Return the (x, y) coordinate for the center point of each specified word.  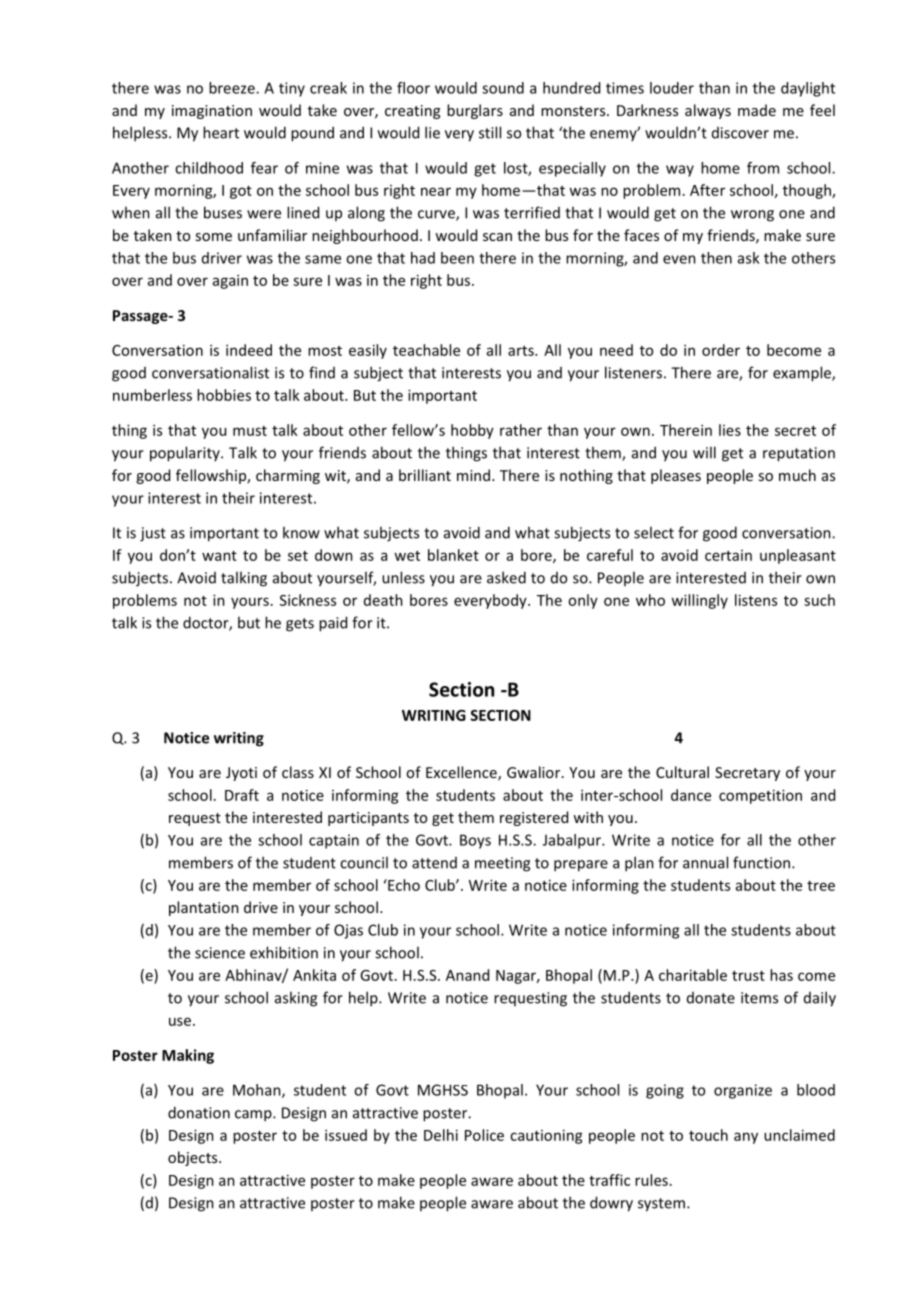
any (746, 1138)
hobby (472, 431)
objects (194, 1158)
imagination (212, 112)
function (763, 862)
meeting (502, 864)
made (757, 110)
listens (756, 600)
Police (484, 1135)
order (721, 350)
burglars (475, 111)
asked (506, 577)
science (220, 953)
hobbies (224, 395)
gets (300, 625)
